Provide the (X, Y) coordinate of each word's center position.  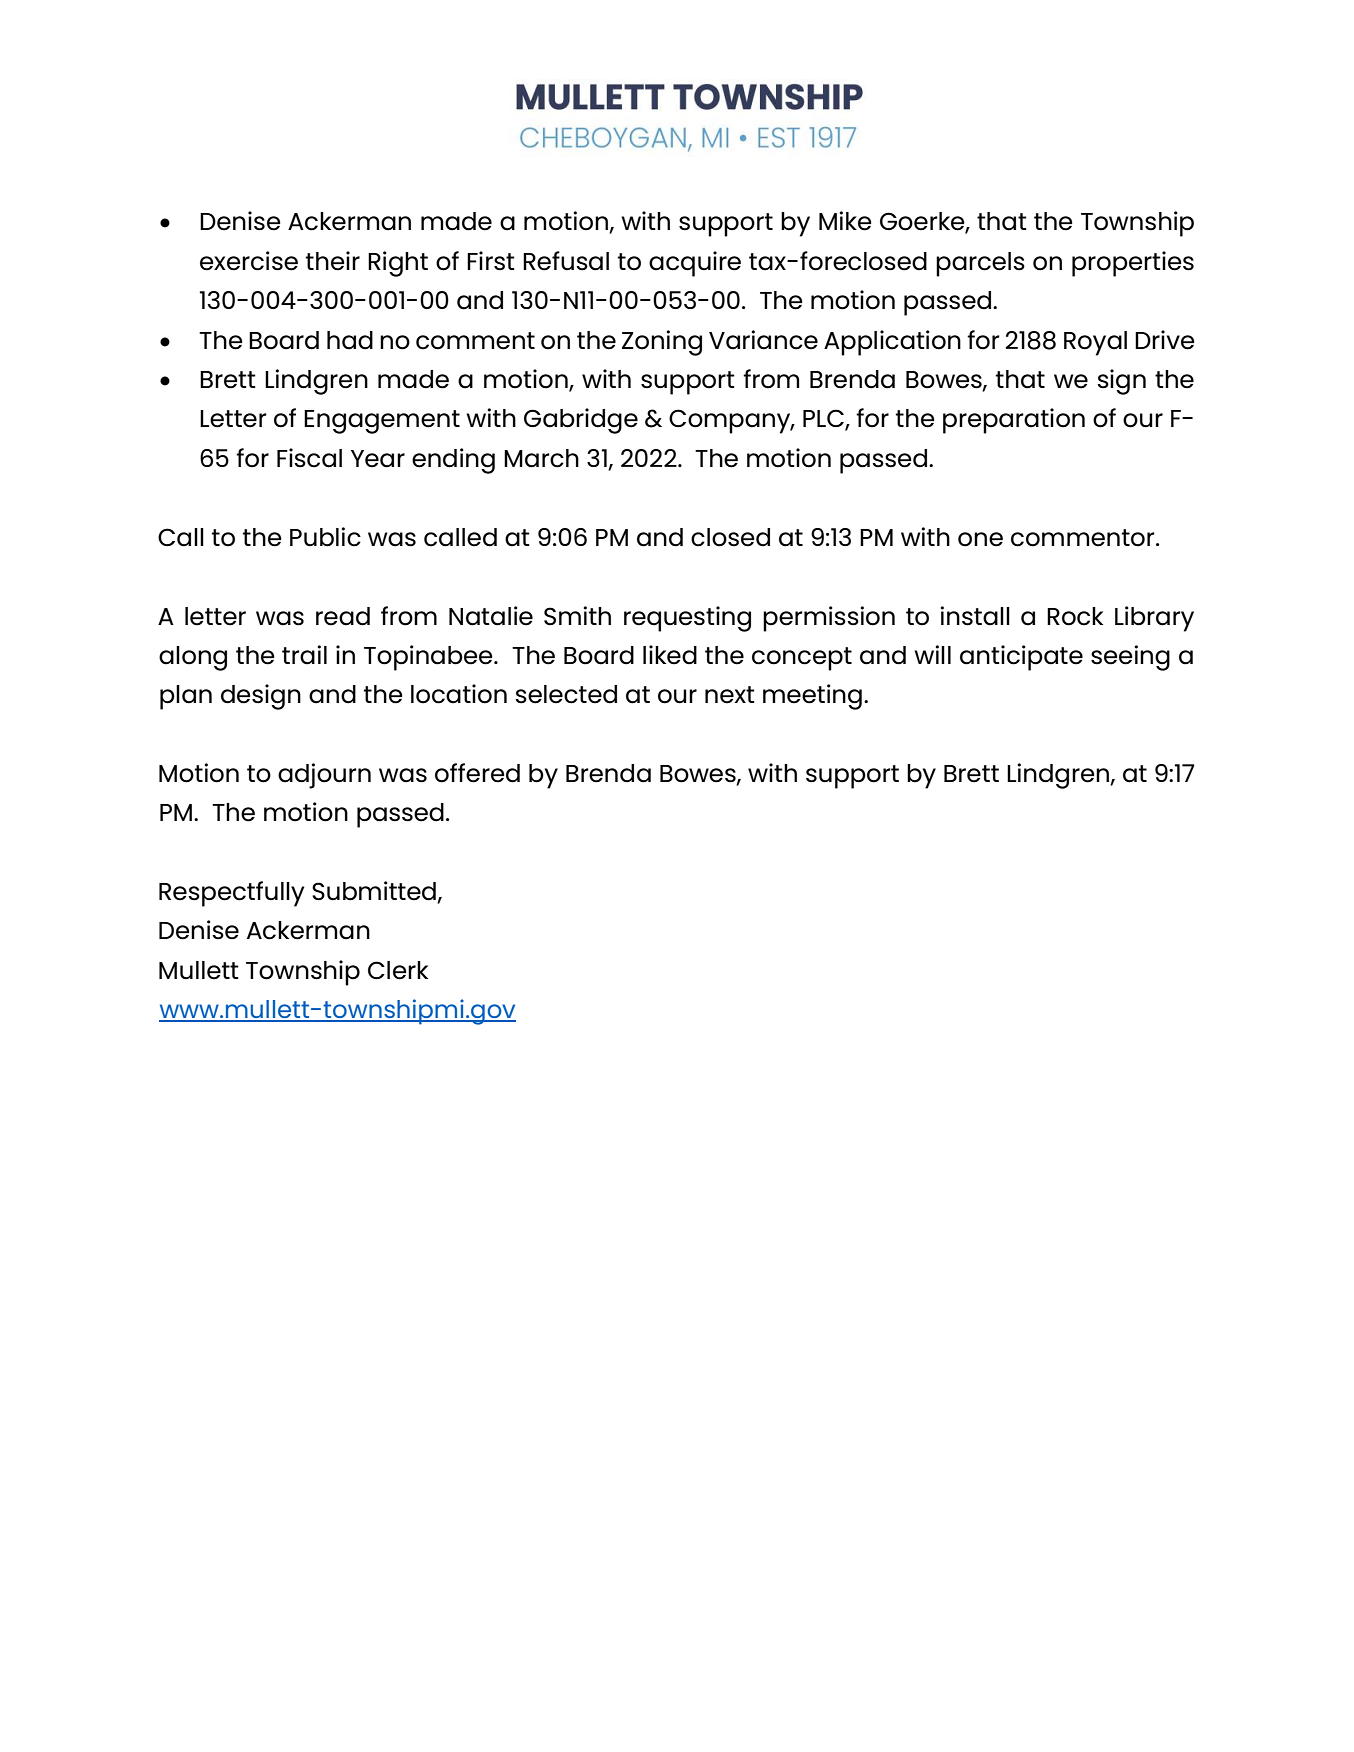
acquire (695, 264)
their (333, 261)
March (541, 458)
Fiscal (309, 458)
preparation (1014, 421)
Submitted (374, 891)
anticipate (1021, 658)
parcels (980, 264)
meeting (812, 697)
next (730, 695)
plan (186, 697)
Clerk (398, 970)
